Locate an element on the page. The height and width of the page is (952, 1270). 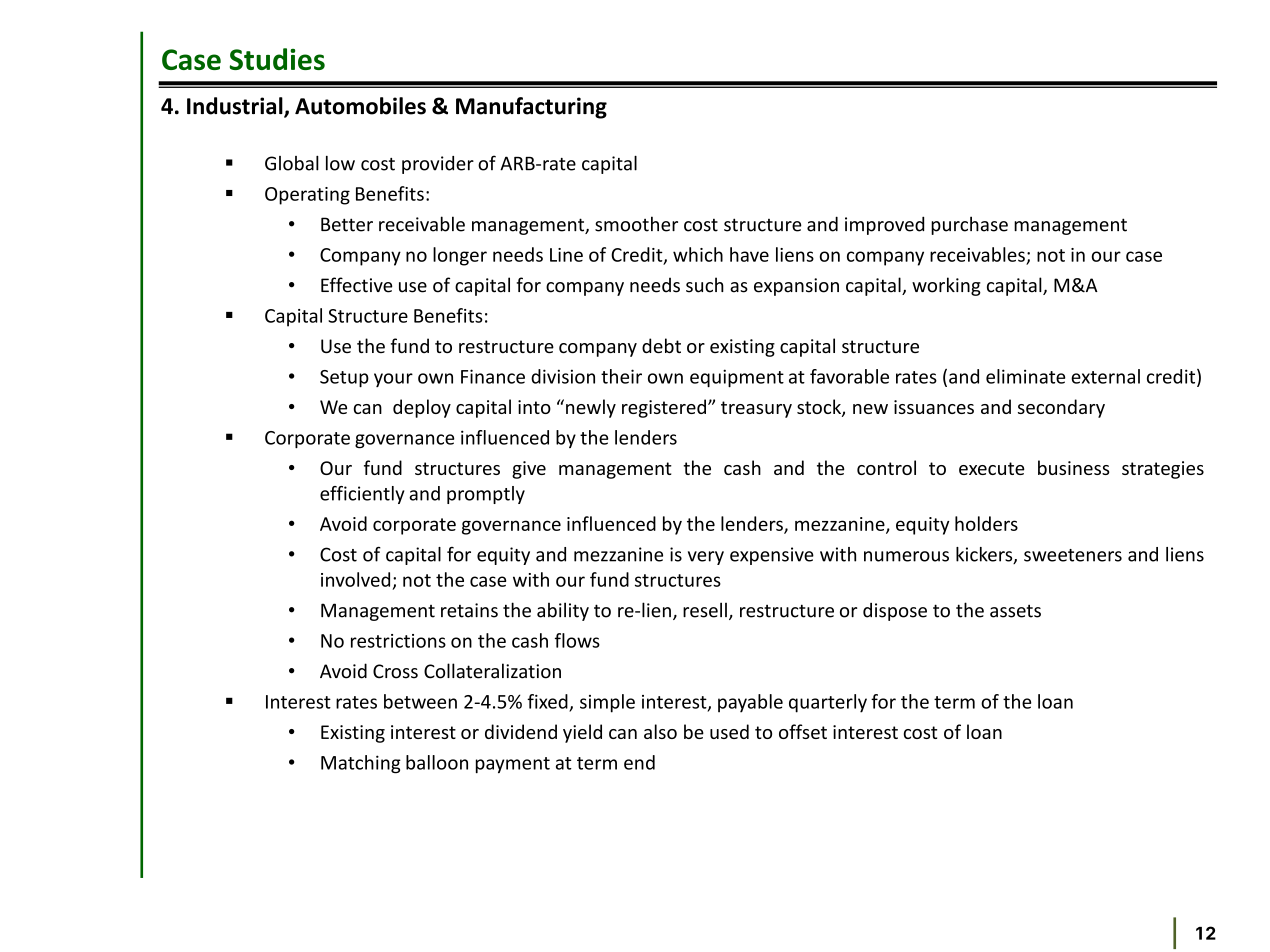
Automobiles is located at coordinates (360, 106).
